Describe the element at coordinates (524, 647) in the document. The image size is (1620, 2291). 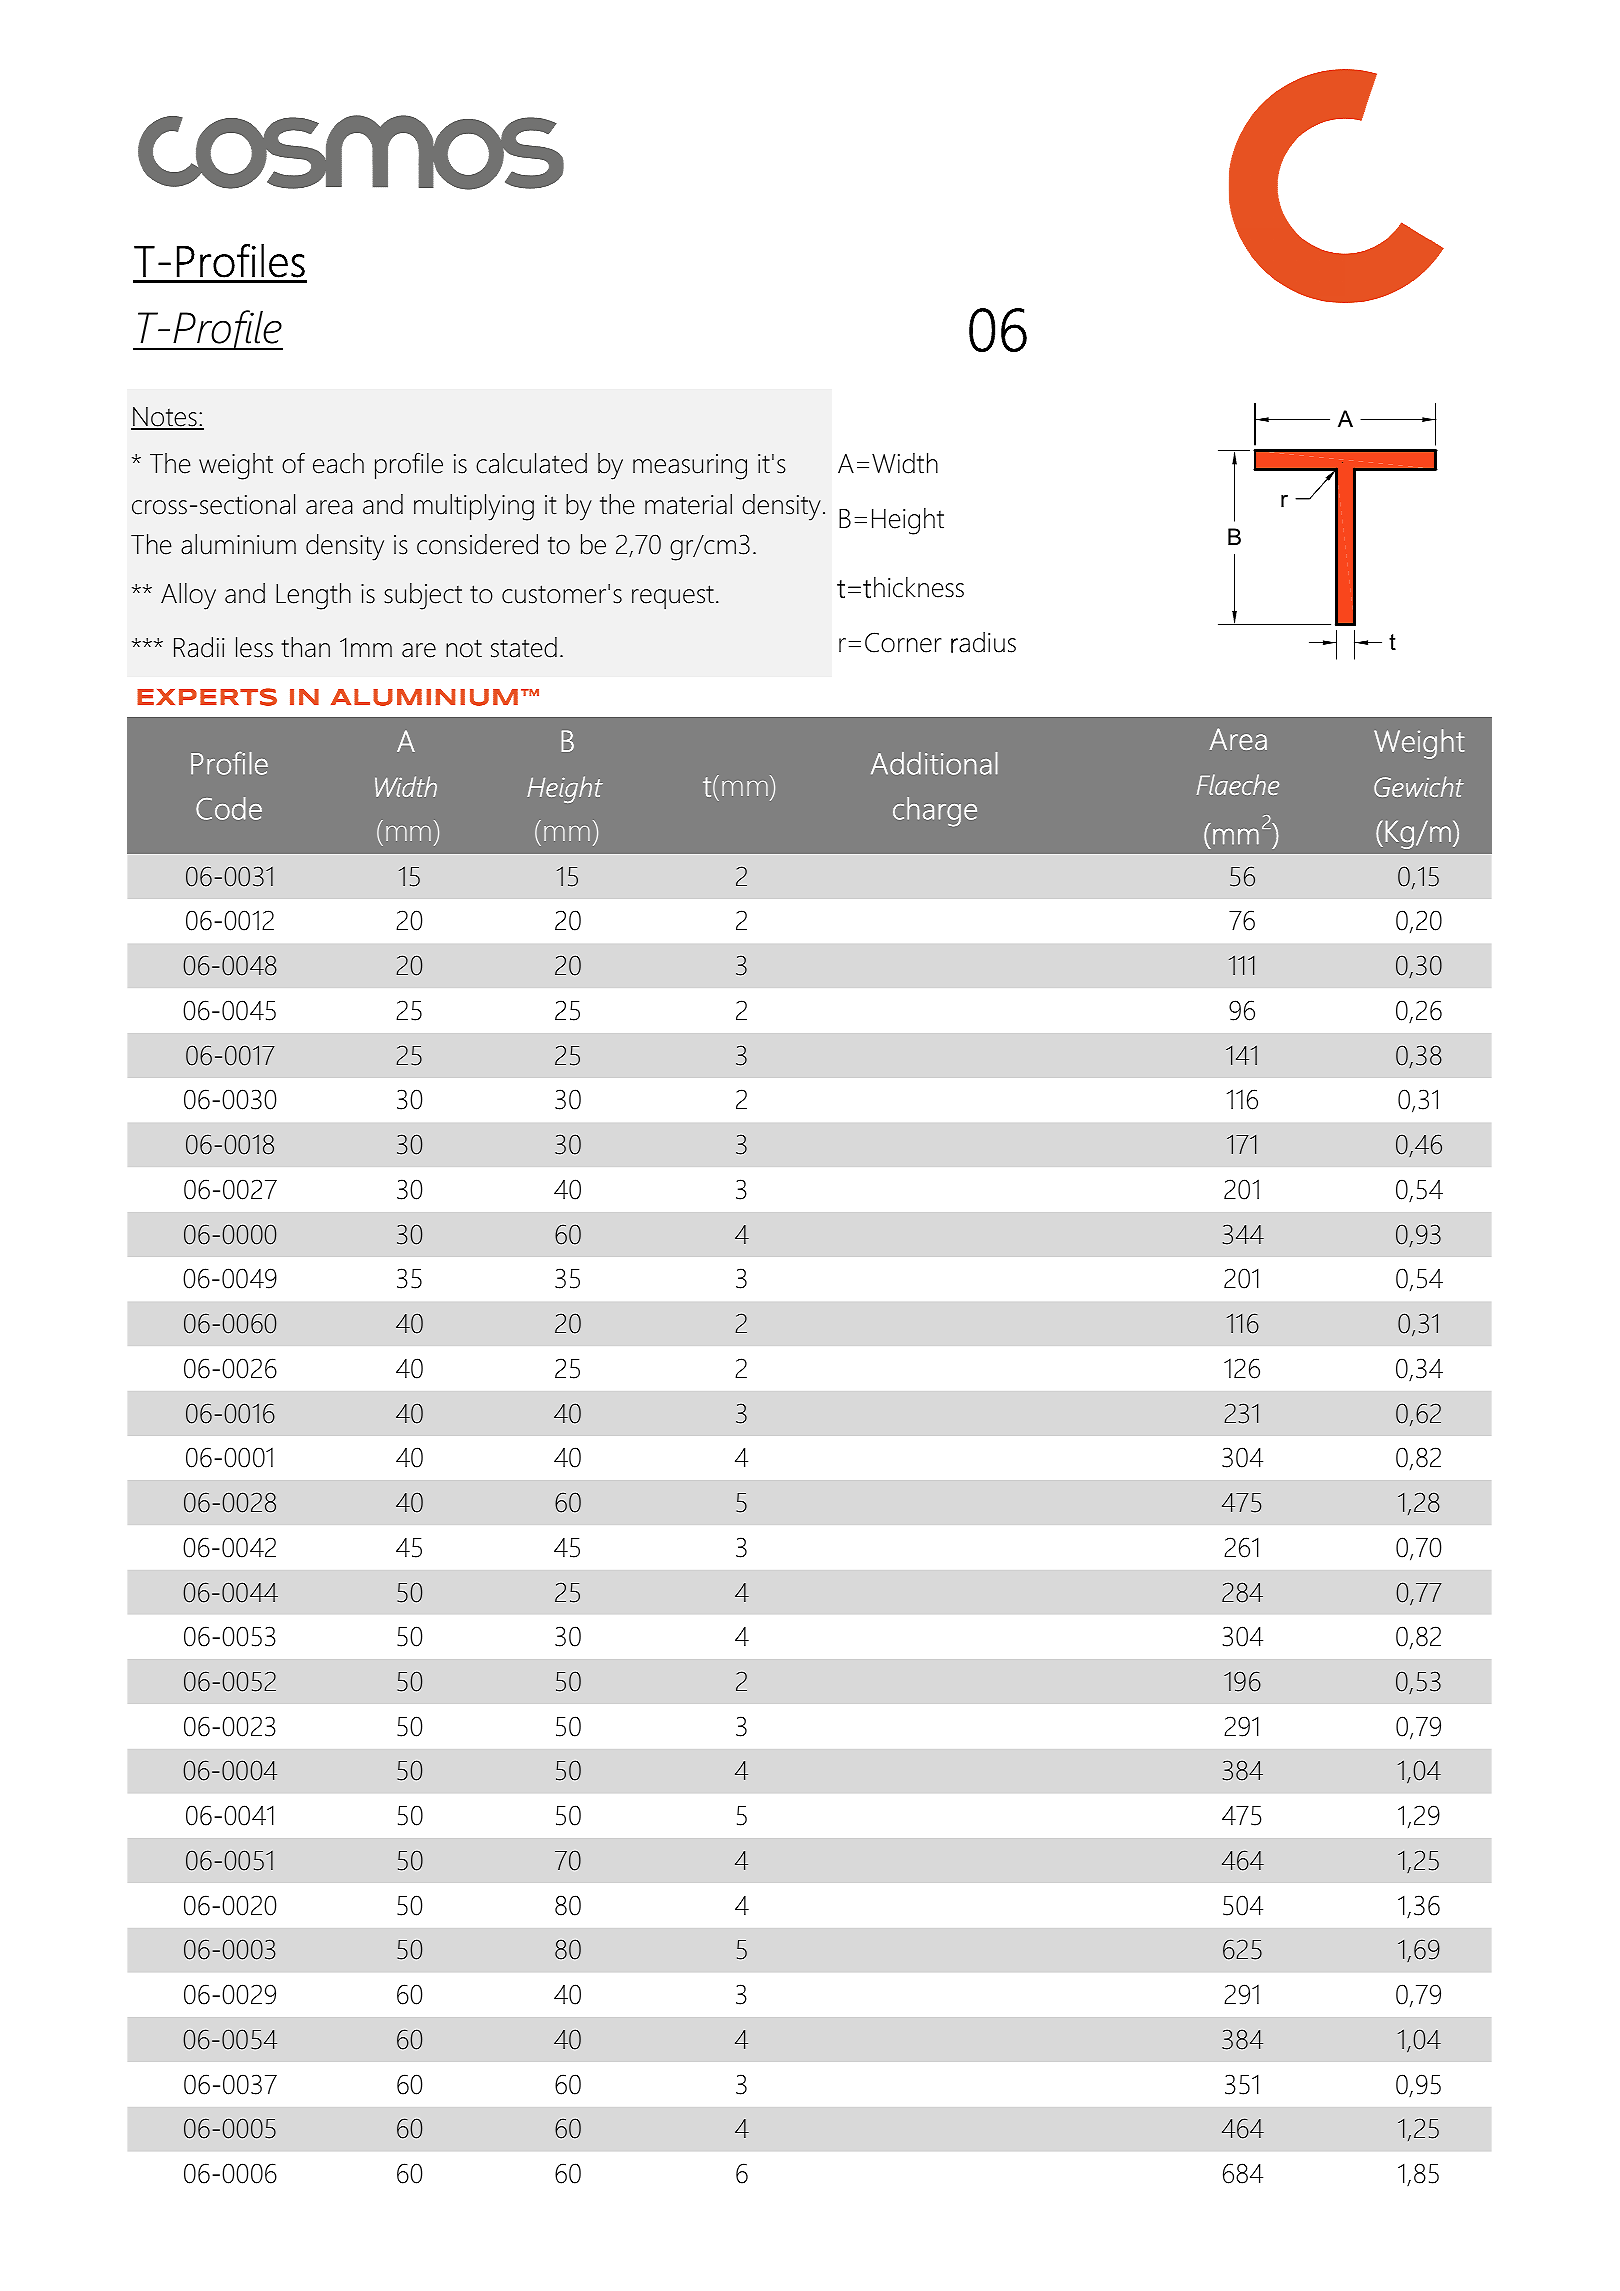
I see `stated` at that location.
